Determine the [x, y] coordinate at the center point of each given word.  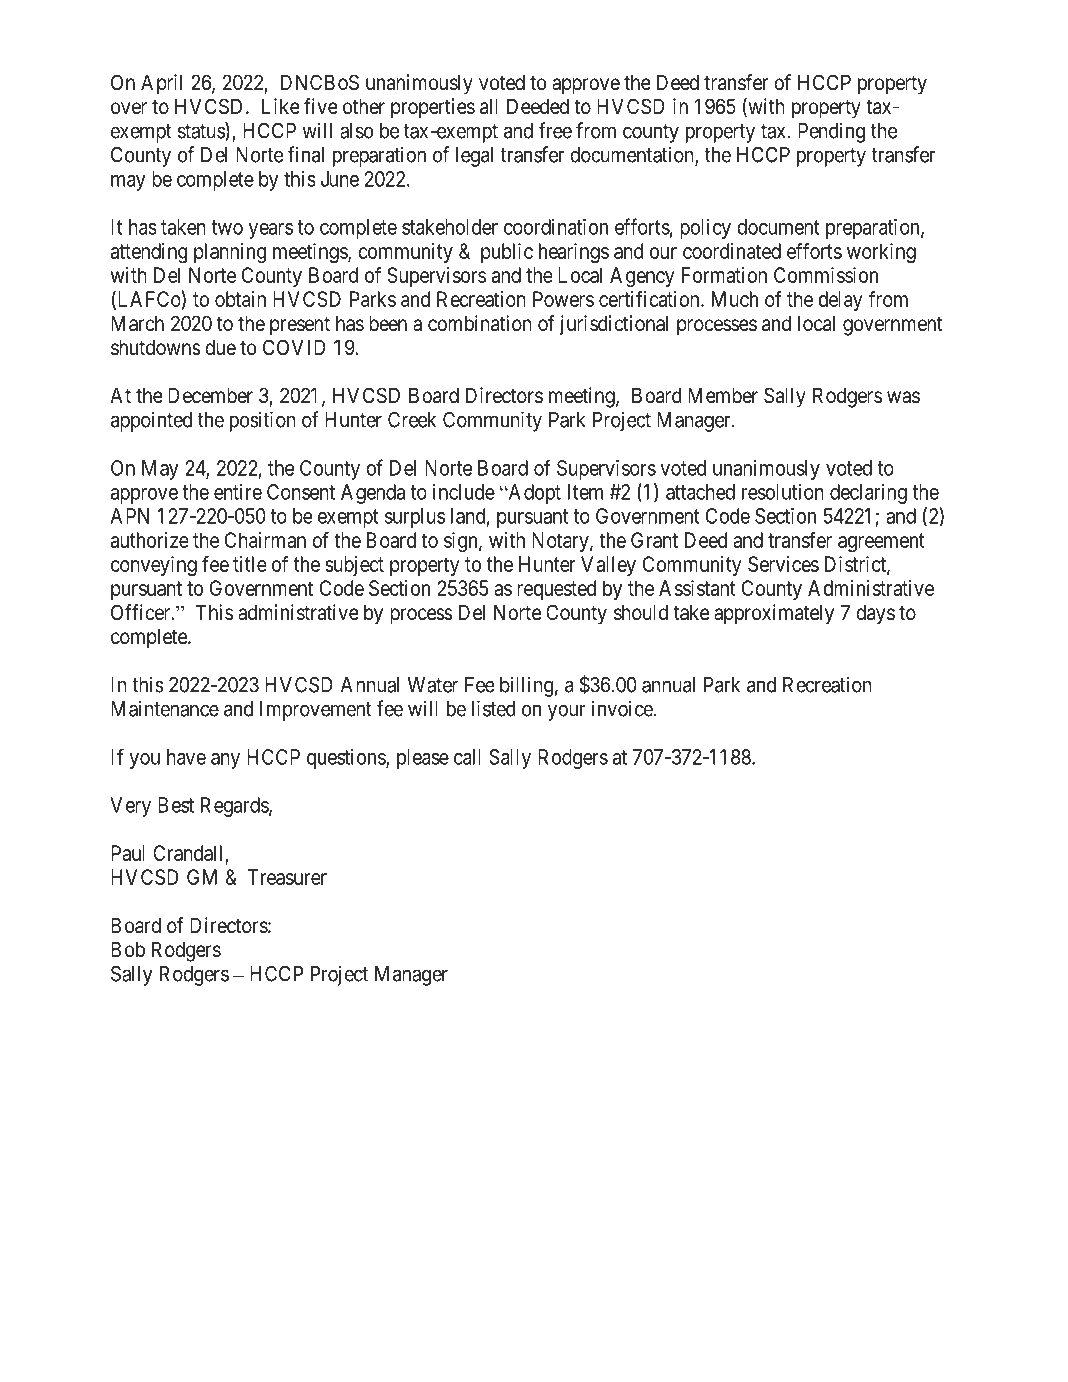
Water [433, 685]
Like [281, 106]
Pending [831, 132]
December [210, 395]
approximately [774, 614]
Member [723, 395]
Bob [128, 949]
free [555, 130]
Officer [142, 612]
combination [480, 323]
